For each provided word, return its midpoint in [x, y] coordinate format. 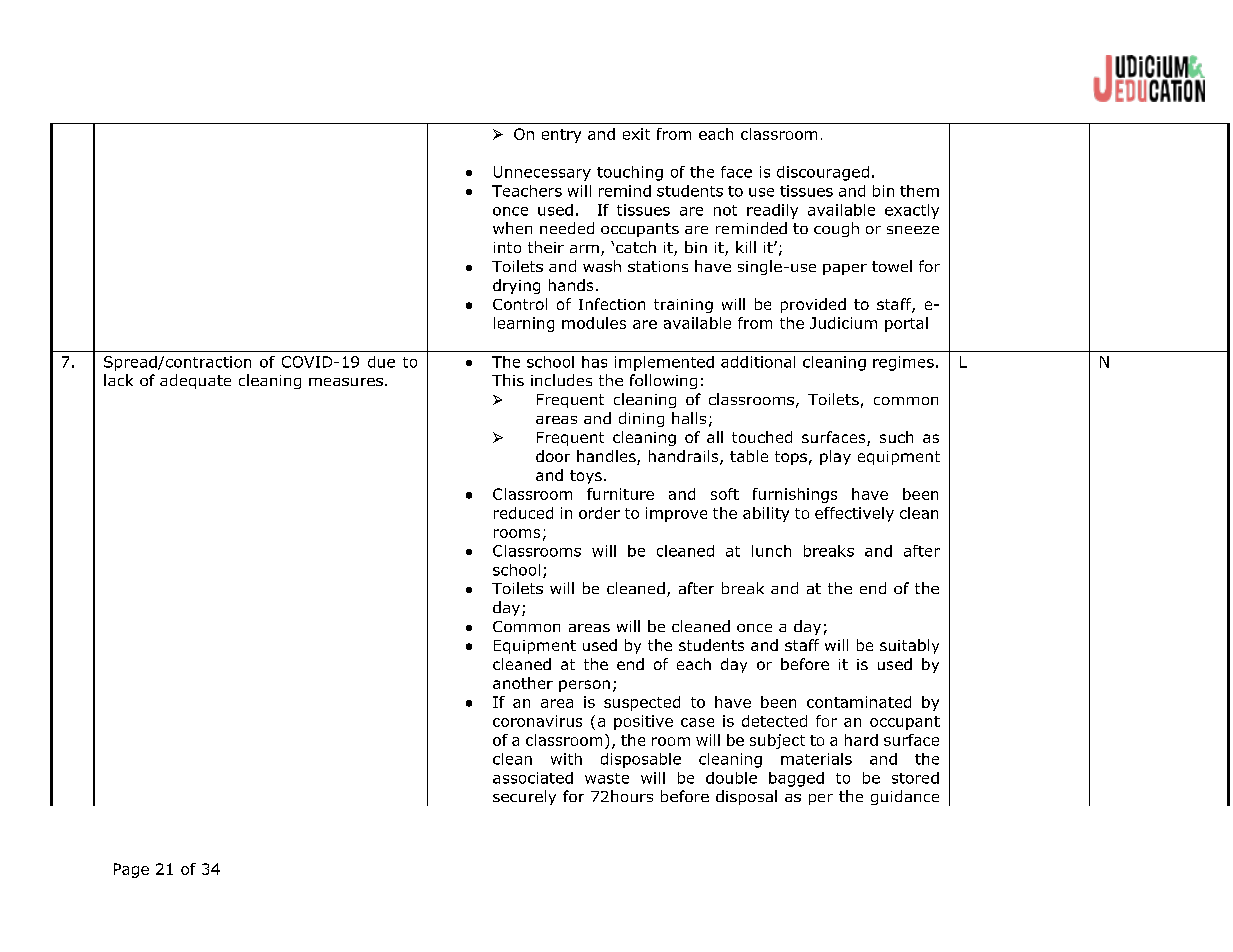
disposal [746, 797]
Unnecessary [542, 173]
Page [131, 870]
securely [524, 797]
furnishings [795, 495]
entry [561, 136]
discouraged [823, 173]
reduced [523, 513]
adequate [195, 381]
